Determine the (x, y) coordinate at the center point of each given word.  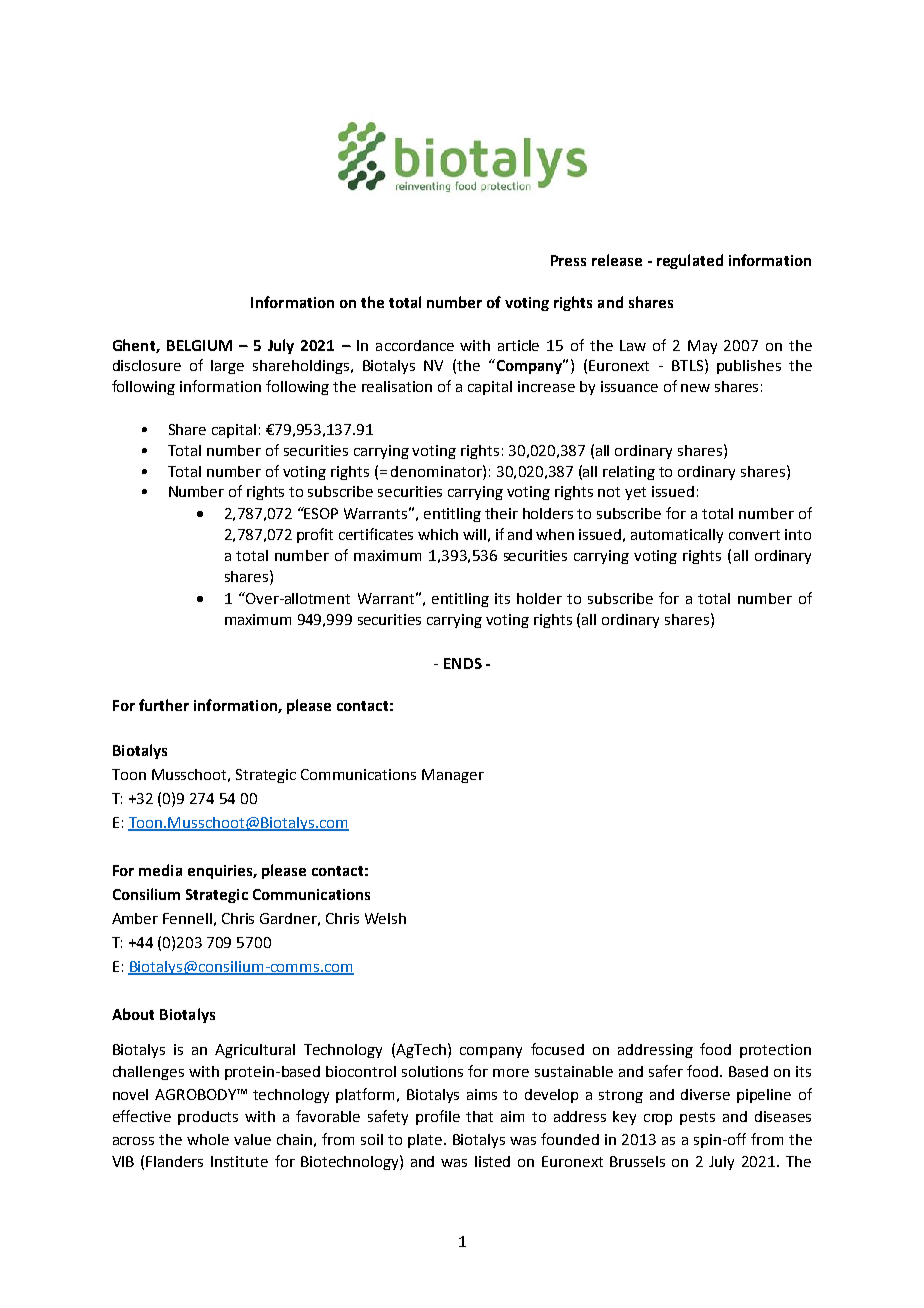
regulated (690, 261)
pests (697, 1118)
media (160, 870)
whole (208, 1139)
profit (315, 535)
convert (754, 535)
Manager (453, 776)
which (438, 534)
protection (775, 1051)
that (479, 1116)
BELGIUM (199, 345)
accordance (415, 345)
